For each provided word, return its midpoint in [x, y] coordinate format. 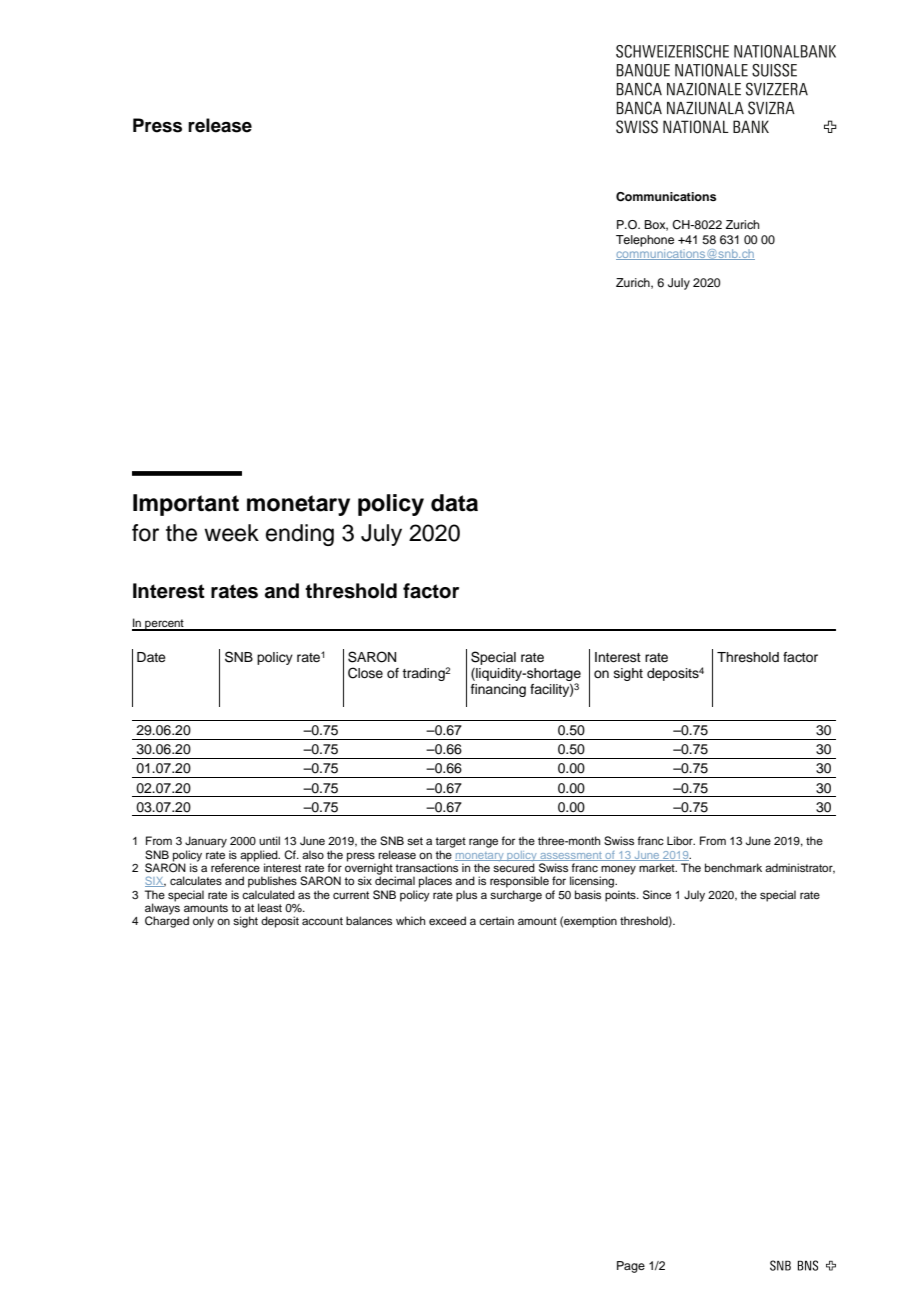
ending [300, 535]
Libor [681, 840]
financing [498, 690]
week [231, 533]
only [203, 922]
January [206, 842]
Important [186, 505]
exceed [447, 920]
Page [631, 1267]
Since [657, 895]
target [450, 842]
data [454, 503]
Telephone [645, 241]
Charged [167, 921]
